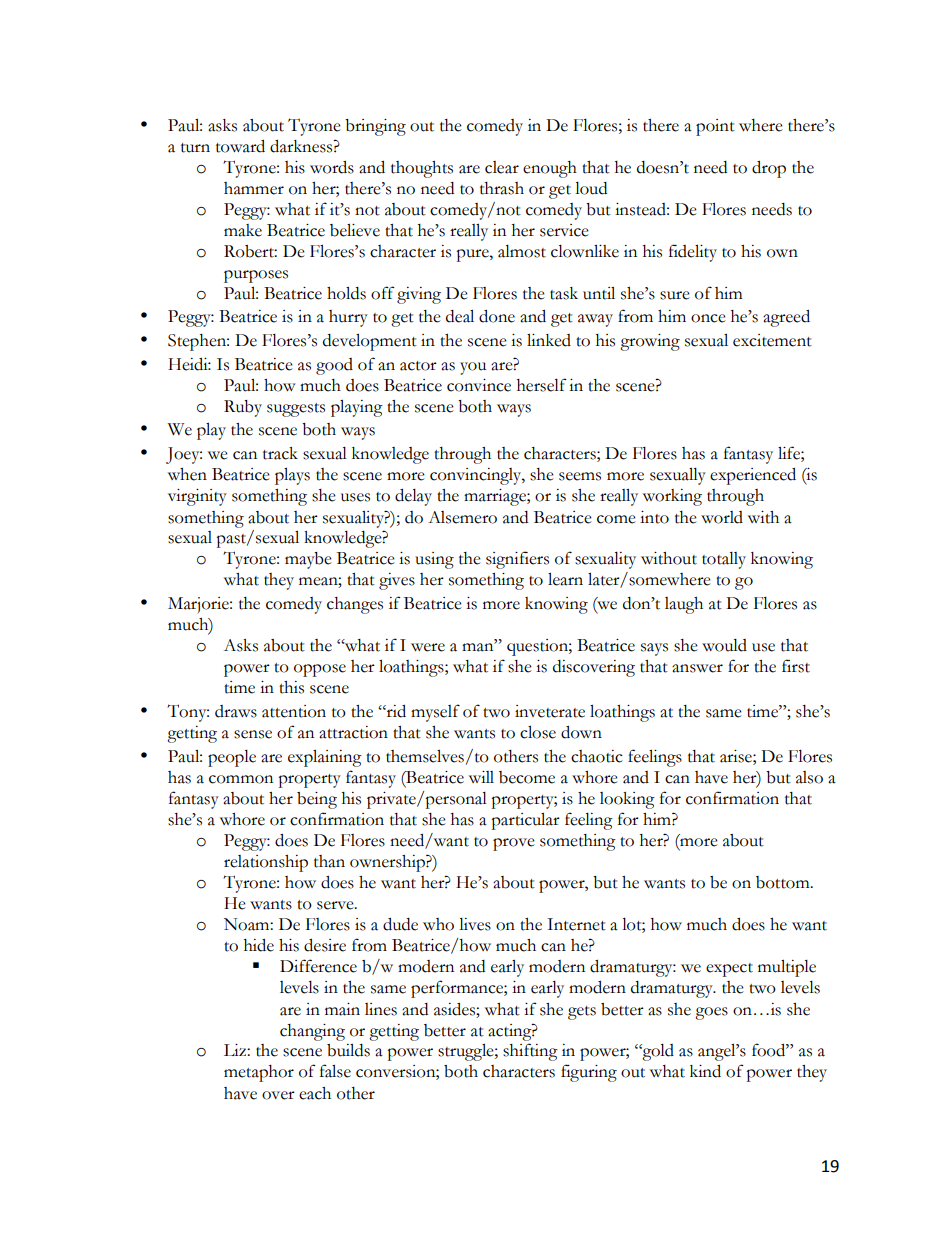 This page has height=1233, width=952. What do you see at coordinates (259, 1073) in the page?
I see `metaphor` at bounding box center [259, 1073].
